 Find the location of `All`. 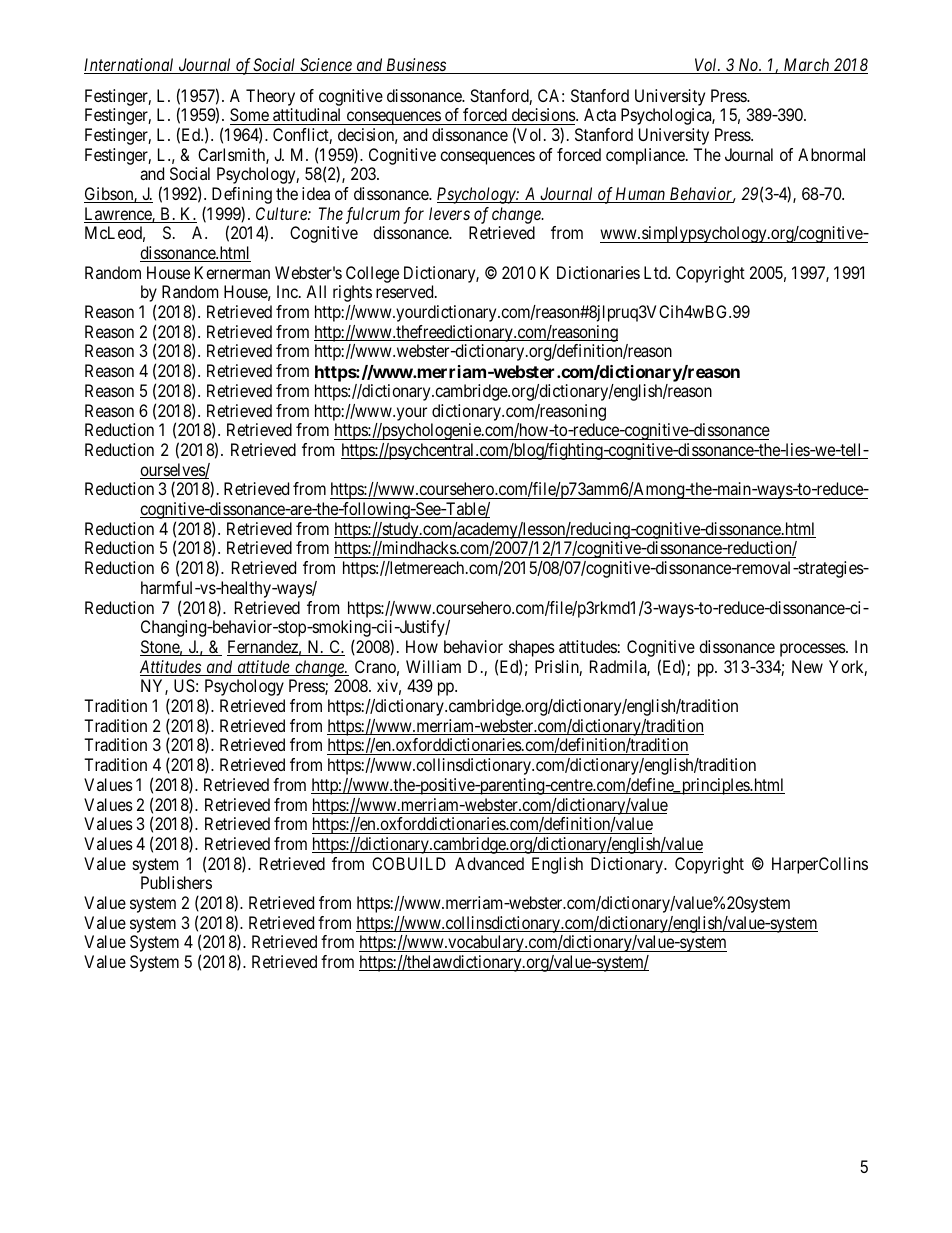

All is located at coordinates (316, 291).
